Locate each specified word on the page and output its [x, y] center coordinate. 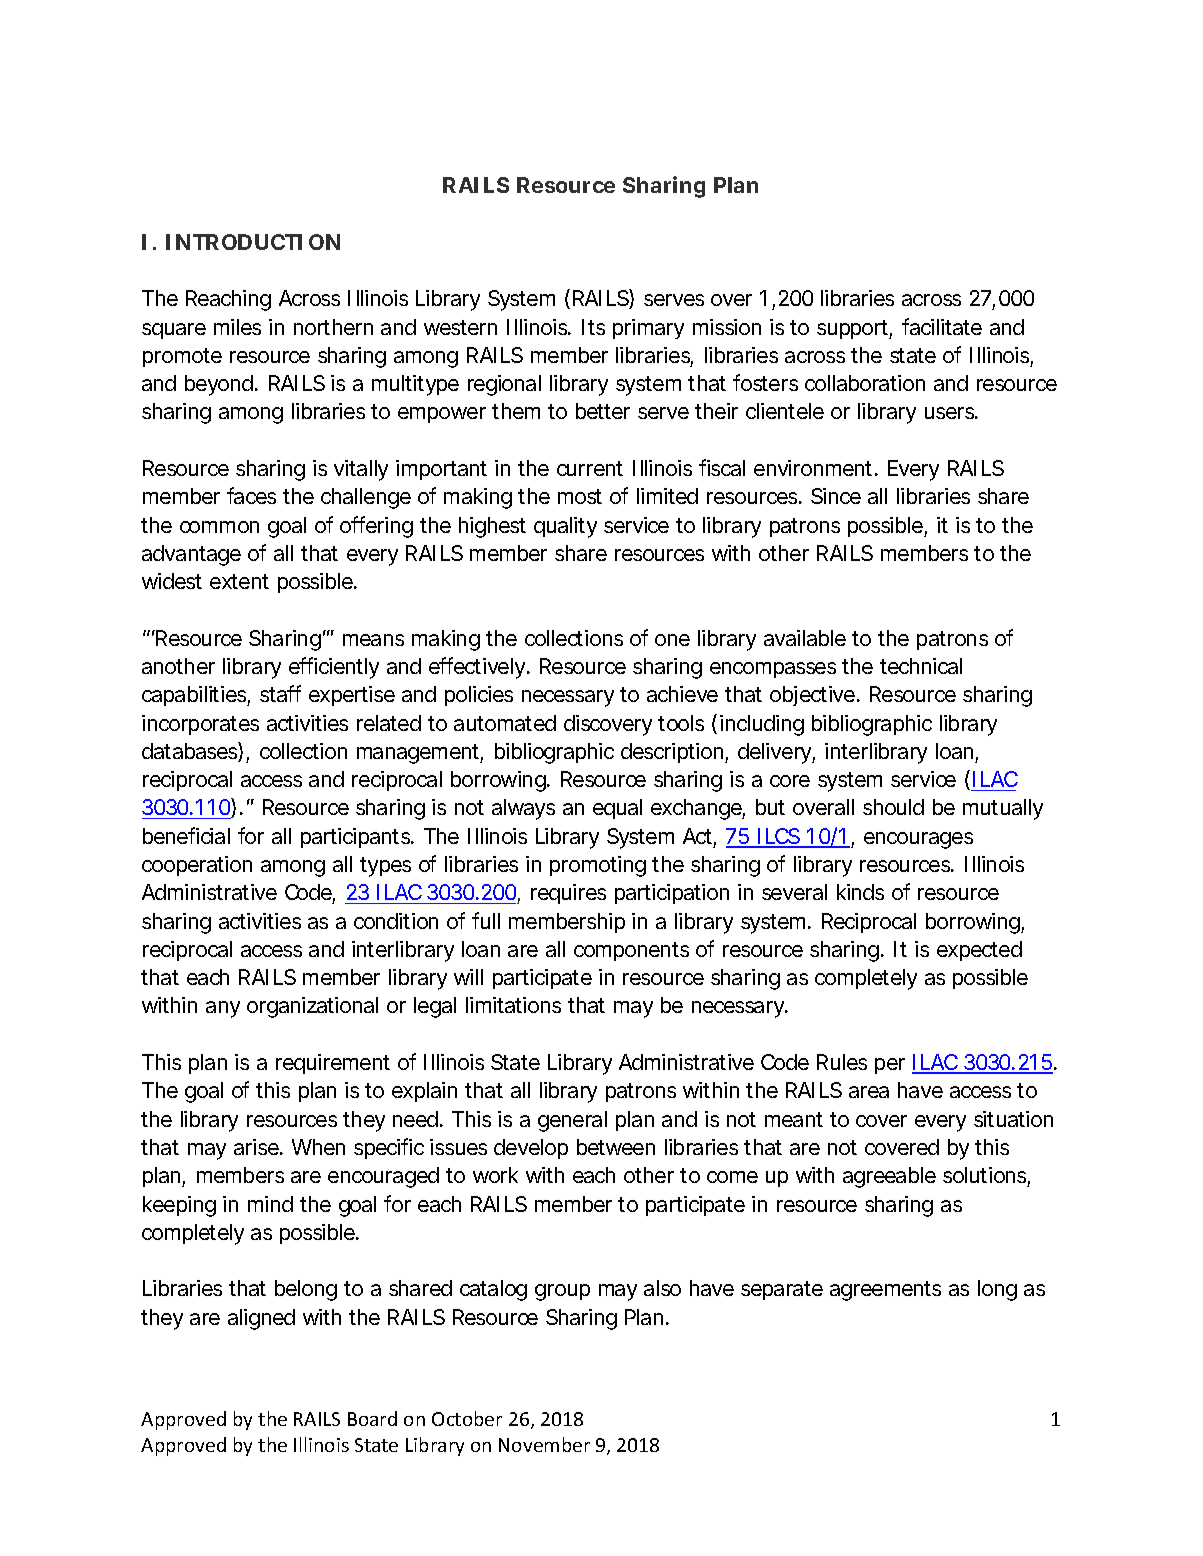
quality [565, 527]
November [544, 1444]
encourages [918, 840]
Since [836, 496]
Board [372, 1418]
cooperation [197, 866]
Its [593, 327]
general [572, 1121]
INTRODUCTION [253, 242]
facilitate [942, 326]
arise [257, 1147]
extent [239, 581]
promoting [598, 866]
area [869, 1092]
